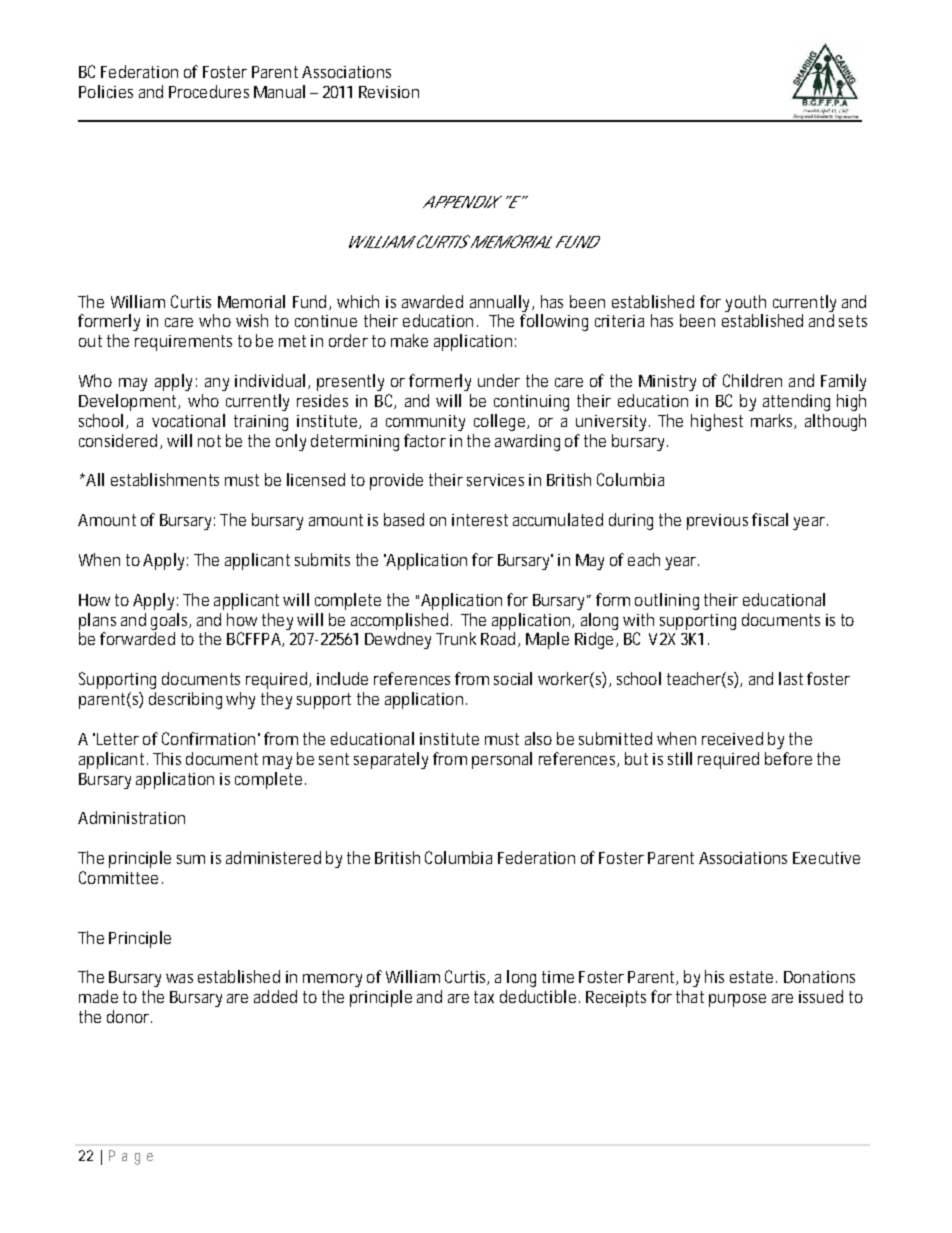  Describe the element at coordinates (788, 758) in the screenshot. I see `before` at that location.
